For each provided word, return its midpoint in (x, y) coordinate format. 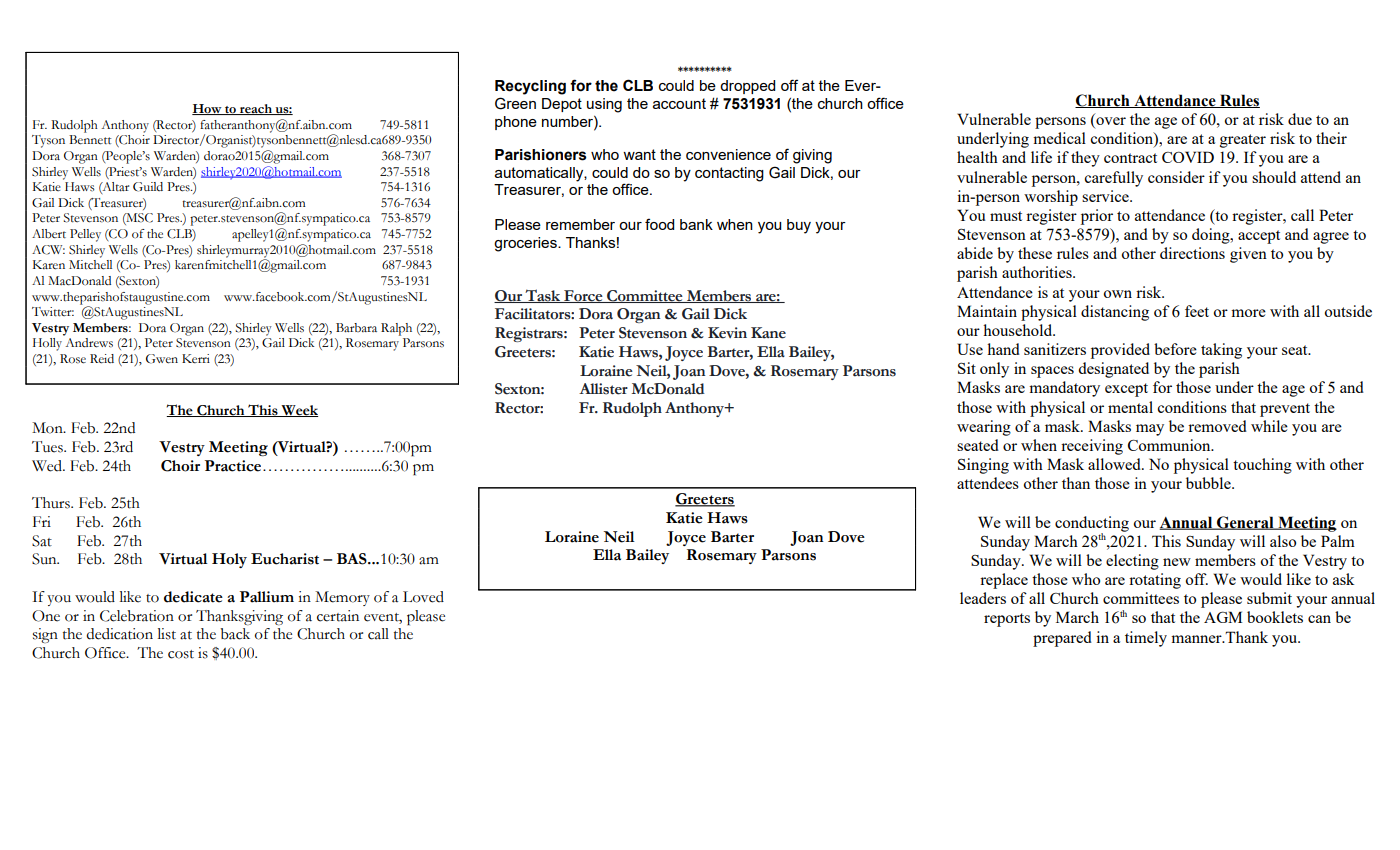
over (1110, 122)
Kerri (196, 358)
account (679, 103)
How (208, 109)
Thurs (52, 503)
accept (1259, 237)
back (235, 634)
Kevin (727, 333)
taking (1221, 351)
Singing (983, 466)
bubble (1209, 483)
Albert (49, 234)
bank (696, 224)
